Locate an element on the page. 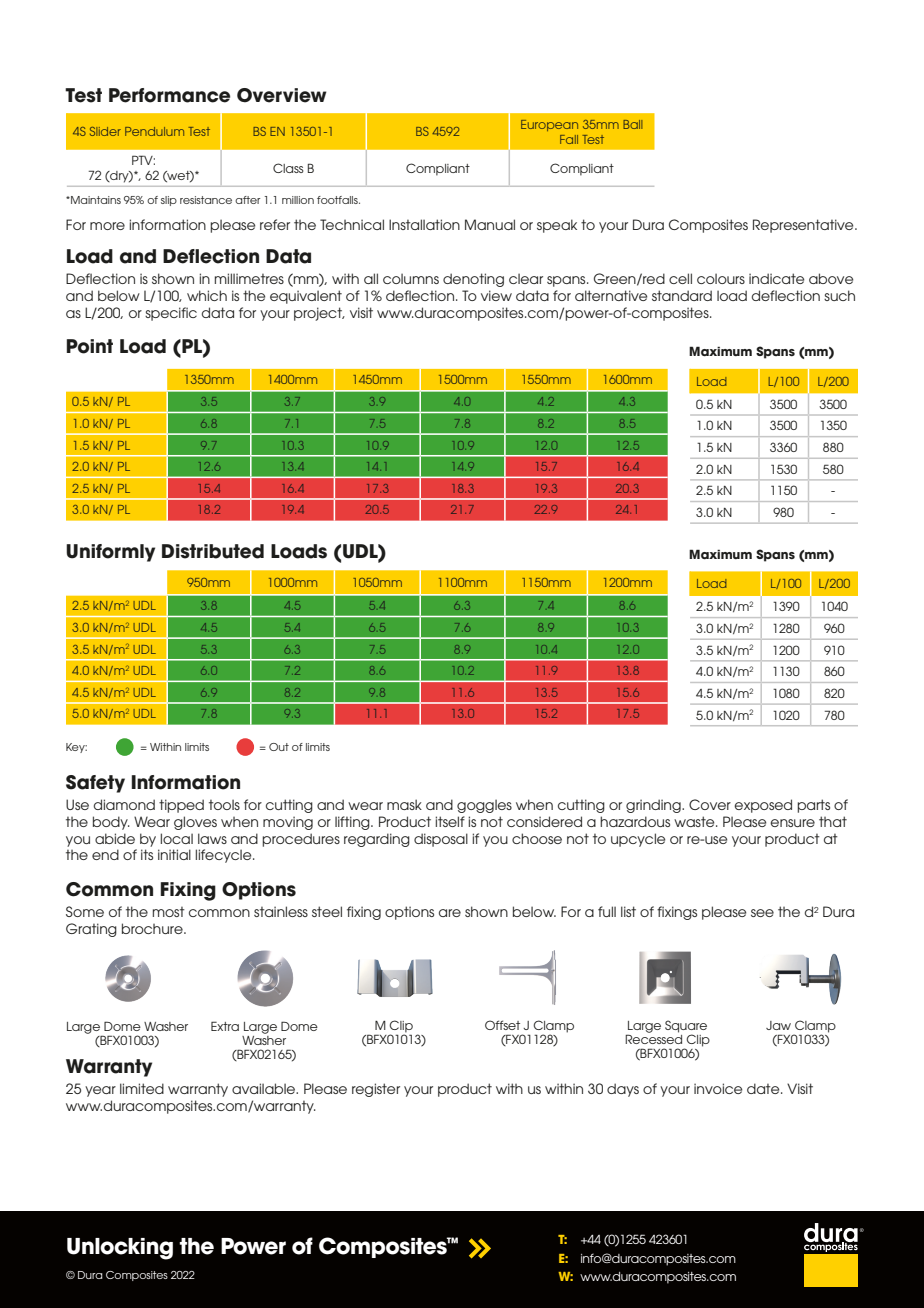 The image size is (924, 1308). most is located at coordinates (169, 912).
